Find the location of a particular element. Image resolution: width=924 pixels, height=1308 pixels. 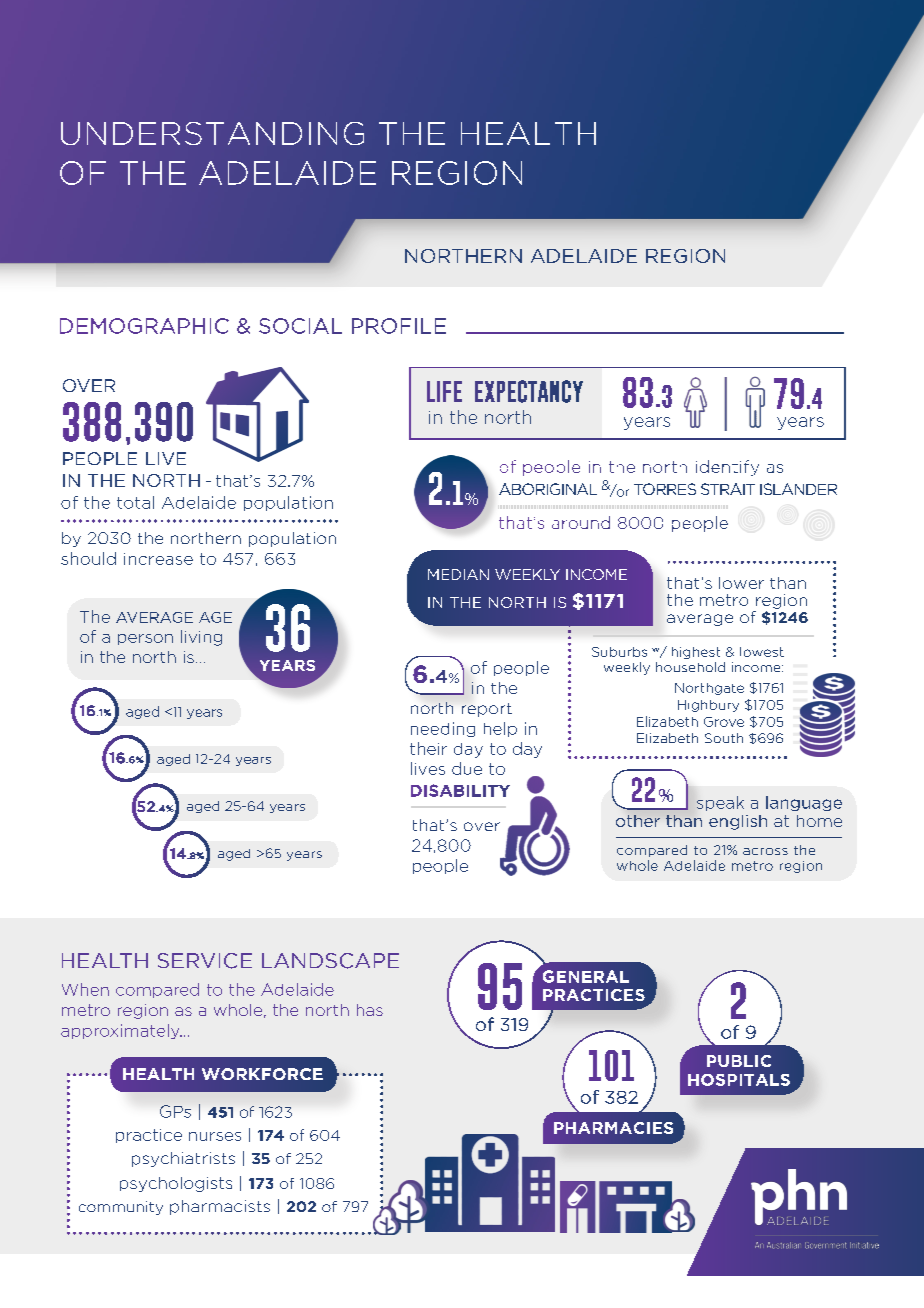

HOSPITALS is located at coordinates (739, 1080).
